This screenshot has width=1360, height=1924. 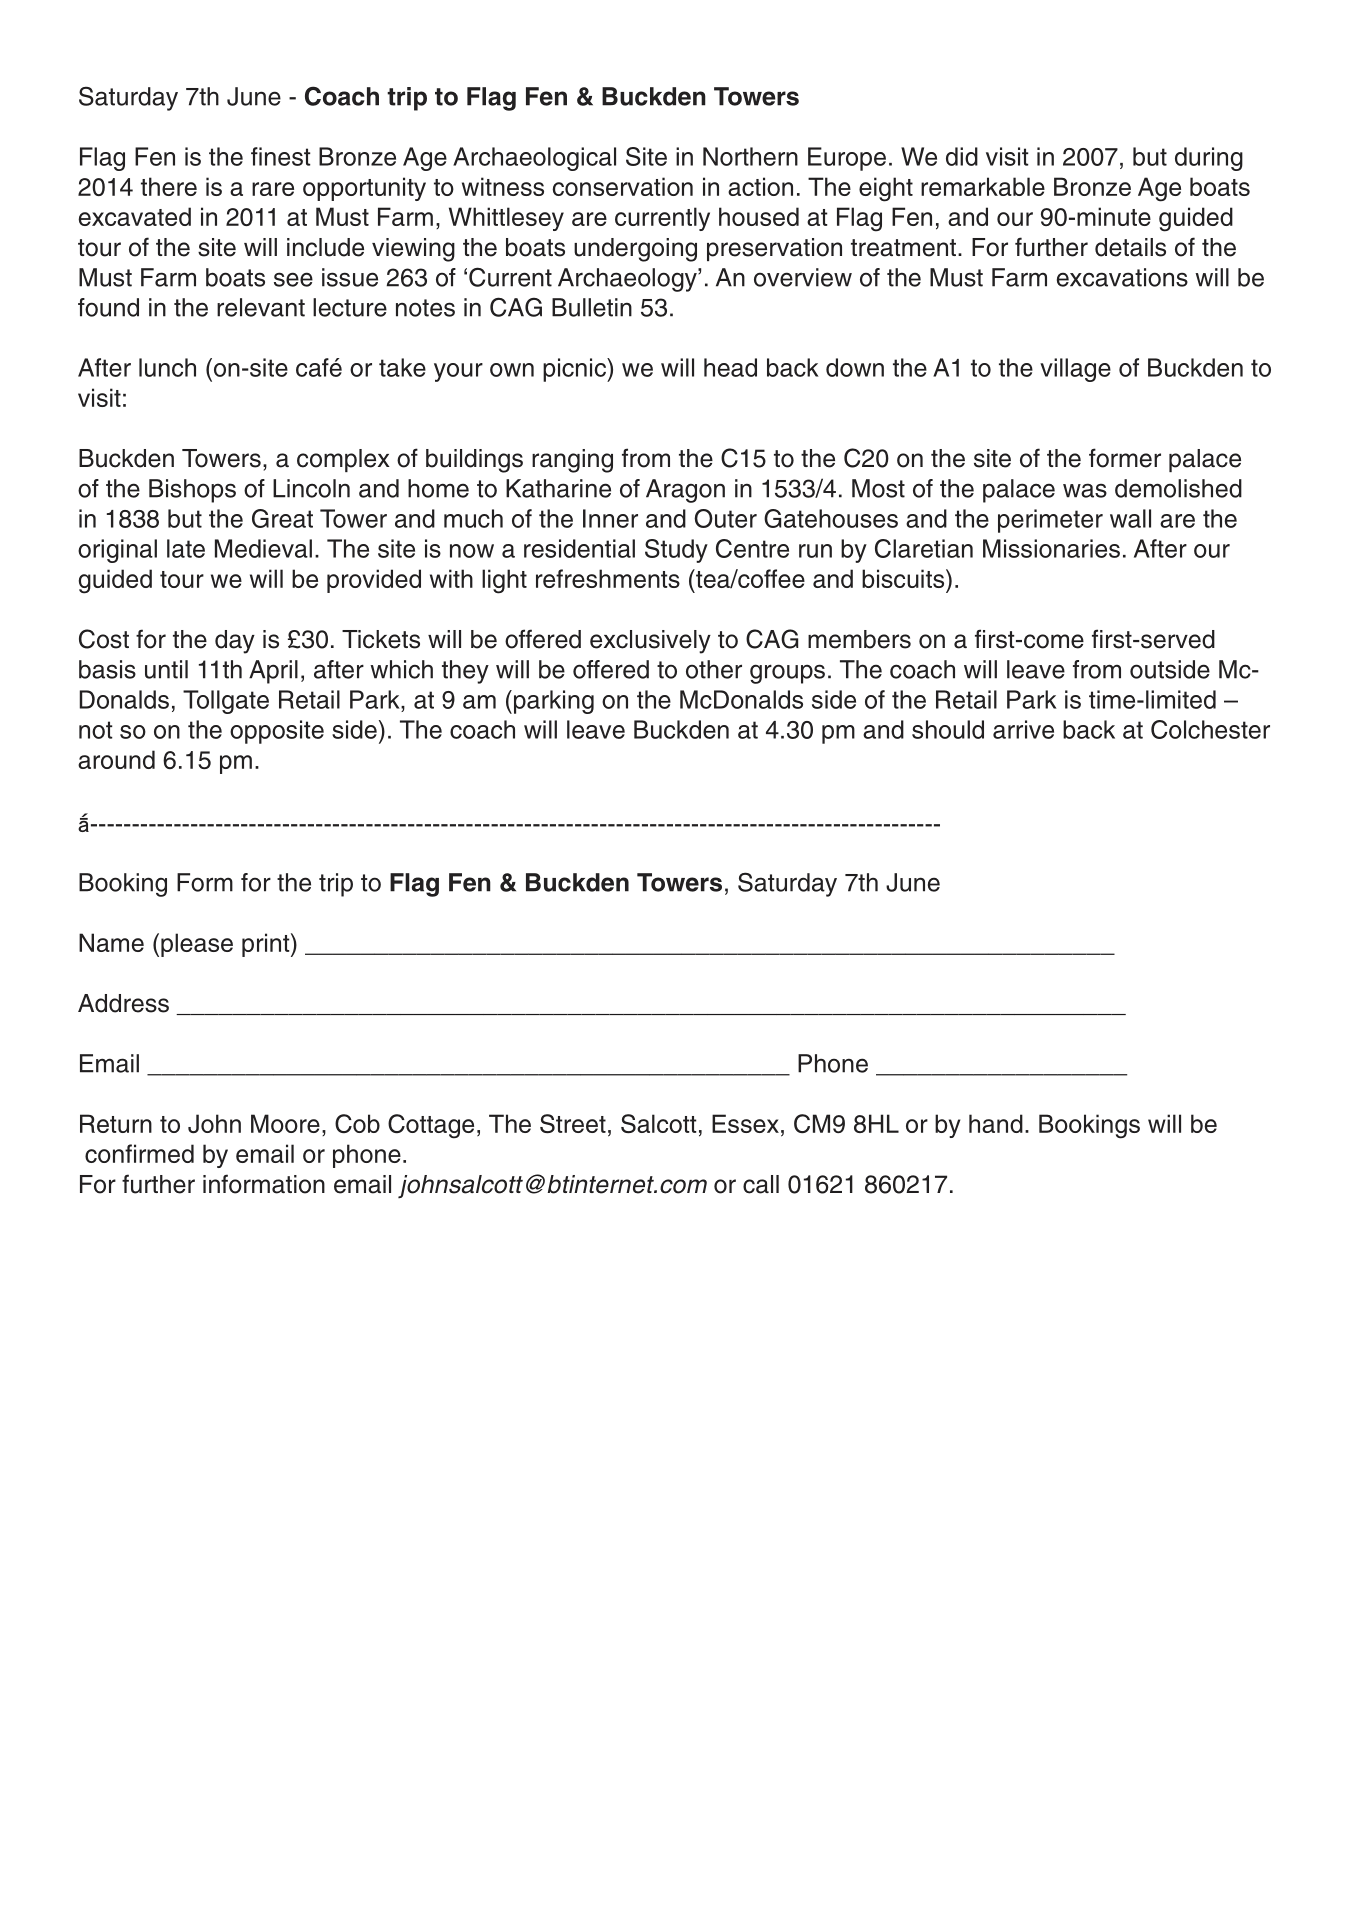 I want to click on Moore, so click(x=285, y=1123).
